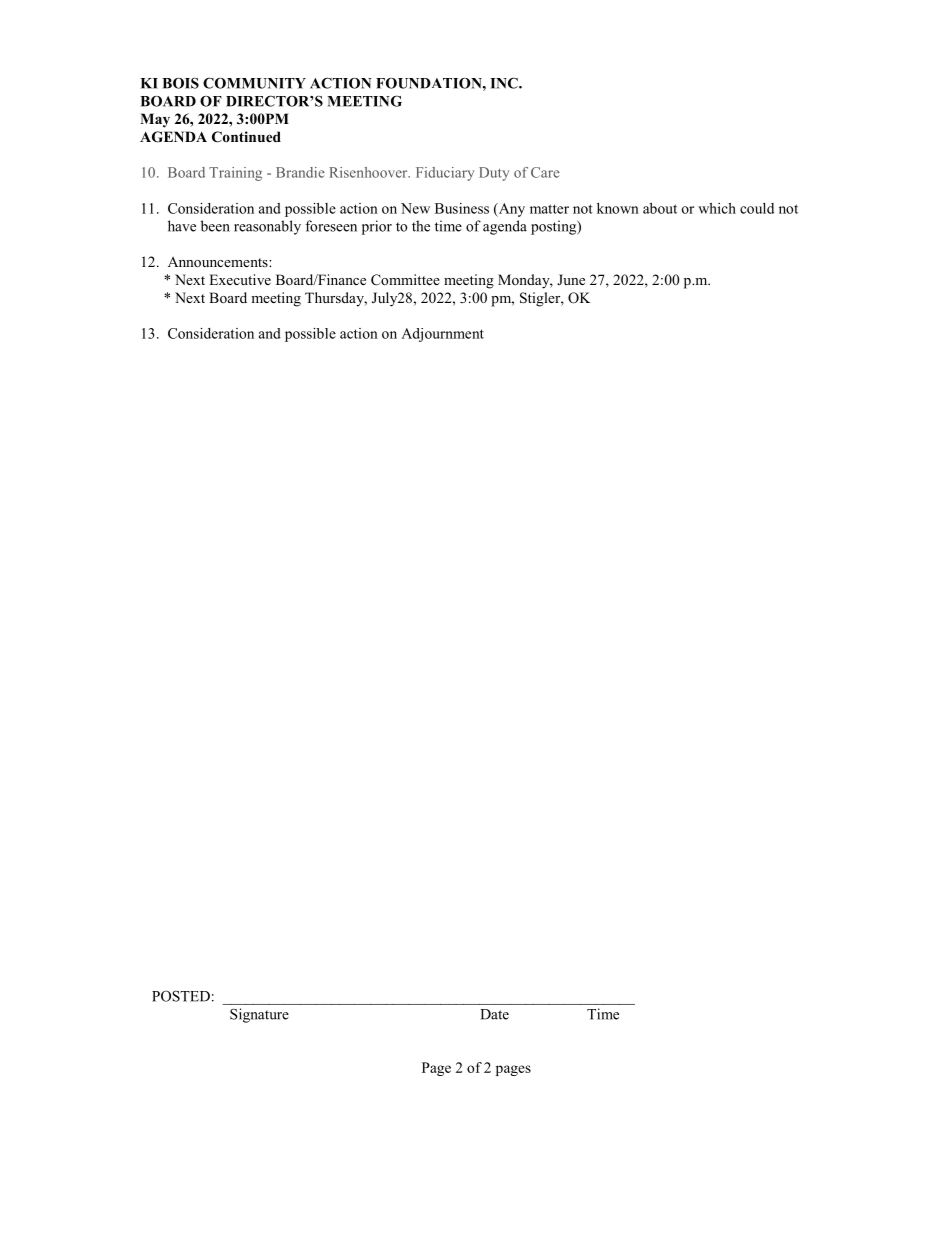 The width and height of the screenshot is (952, 1233). Describe the element at coordinates (259, 1015) in the screenshot. I see `Signature` at that location.
